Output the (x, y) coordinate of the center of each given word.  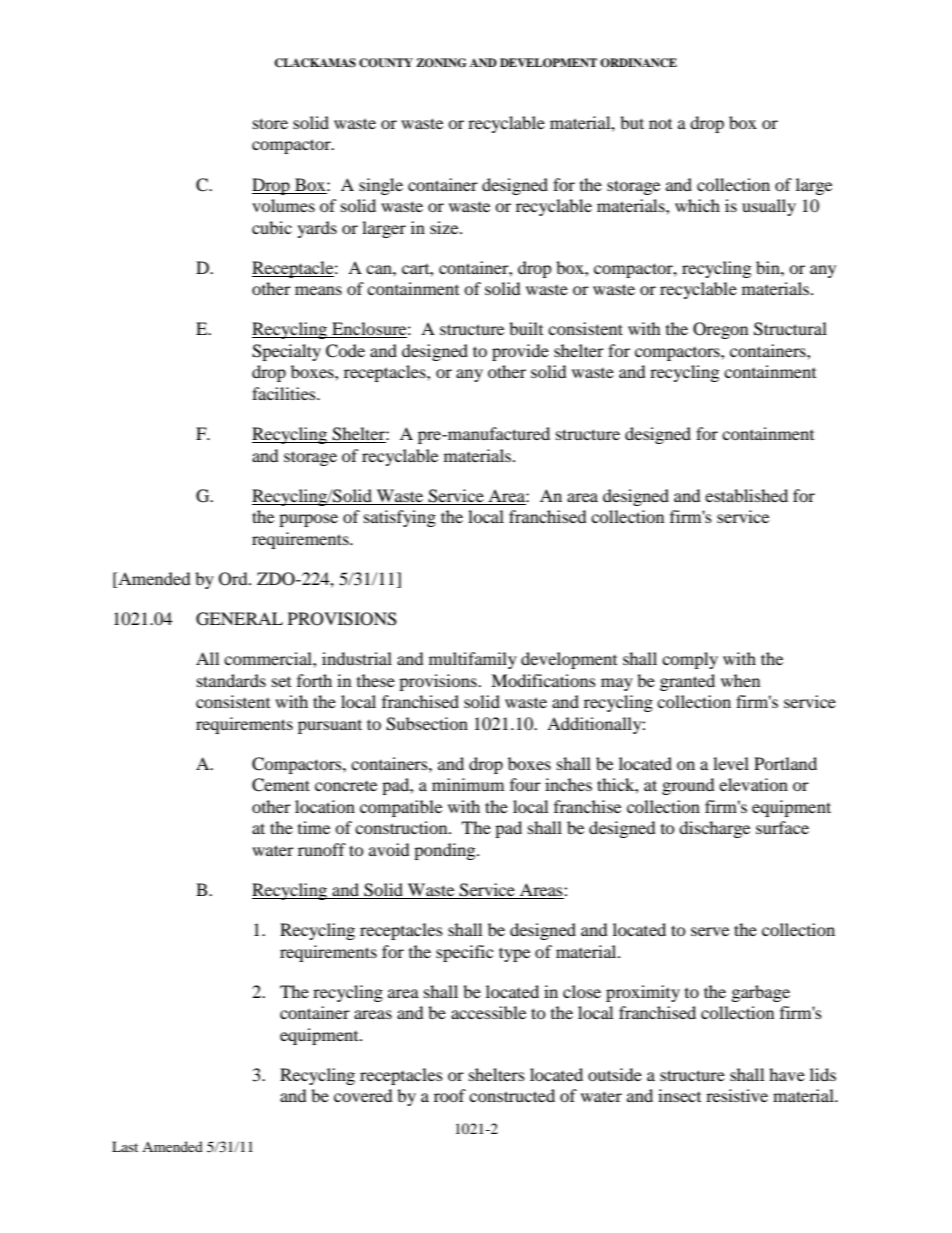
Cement (281, 785)
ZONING (441, 63)
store (270, 123)
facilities (285, 393)
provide (520, 352)
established (746, 495)
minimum (468, 784)
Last (125, 1146)
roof (450, 1095)
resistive (737, 1095)
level (731, 763)
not (660, 124)
